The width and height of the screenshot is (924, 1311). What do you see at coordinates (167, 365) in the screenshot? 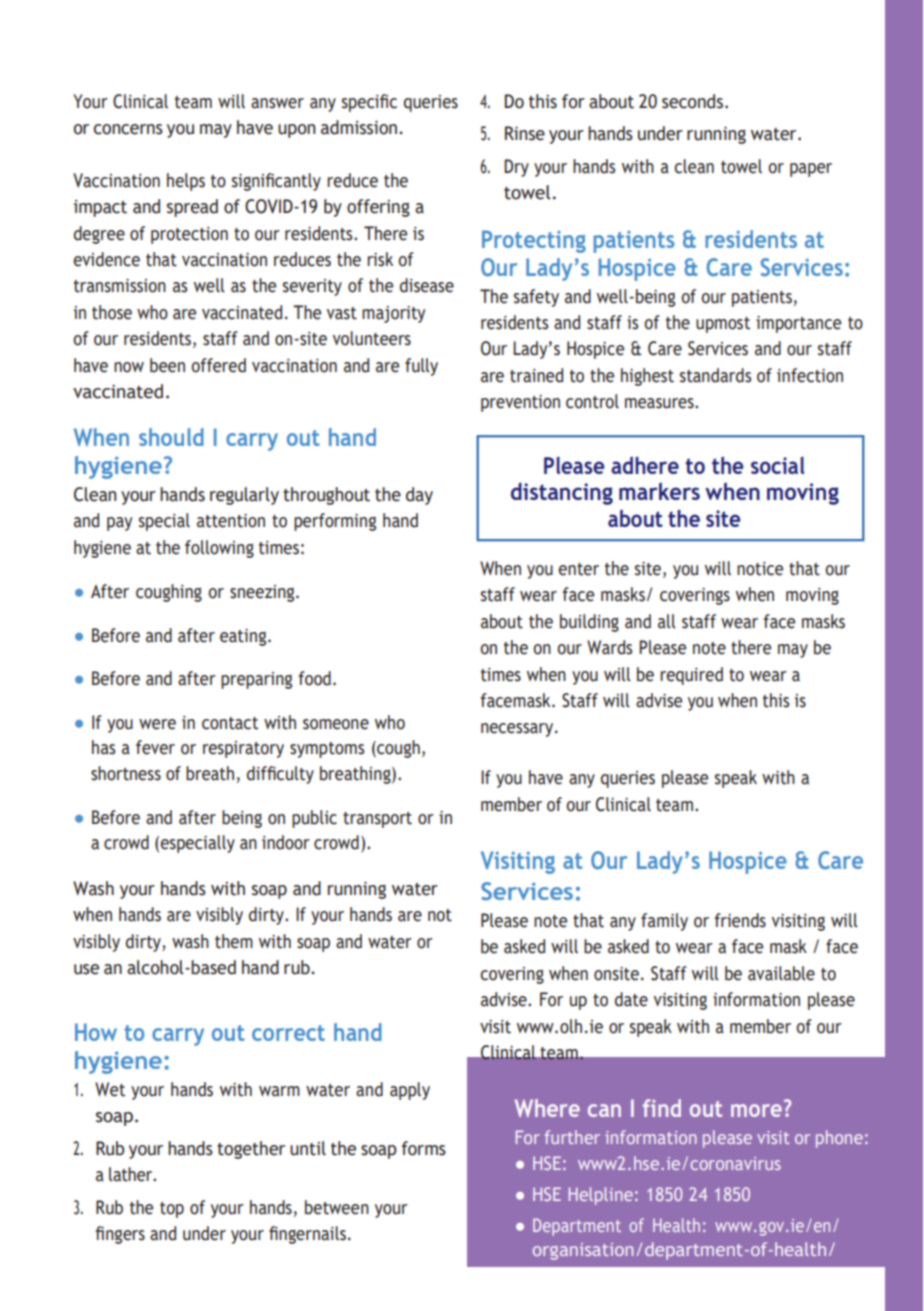
I see `been` at bounding box center [167, 365].
